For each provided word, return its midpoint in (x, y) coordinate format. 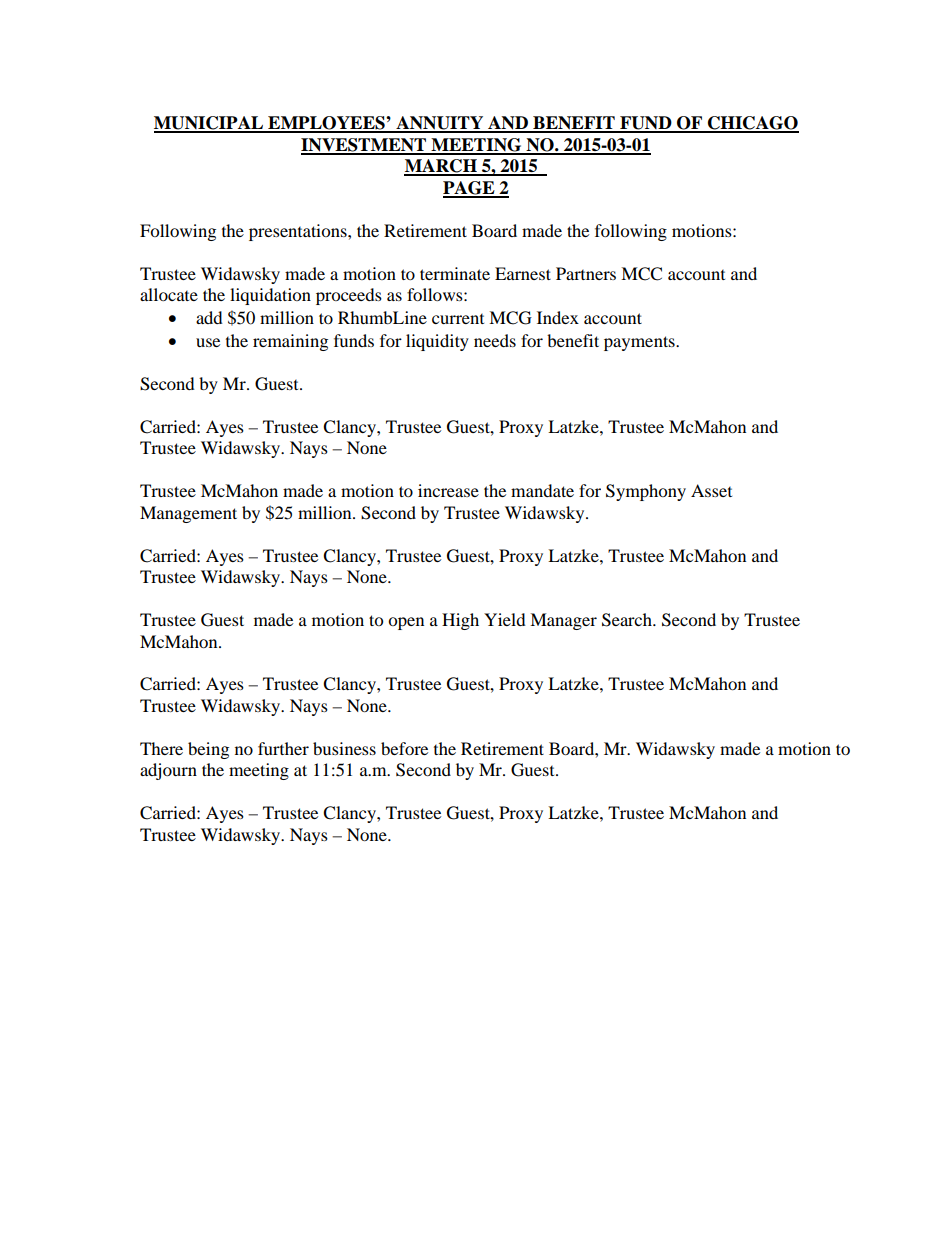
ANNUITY (440, 124)
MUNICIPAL (210, 124)
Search (628, 620)
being (208, 750)
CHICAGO (752, 124)
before (404, 748)
